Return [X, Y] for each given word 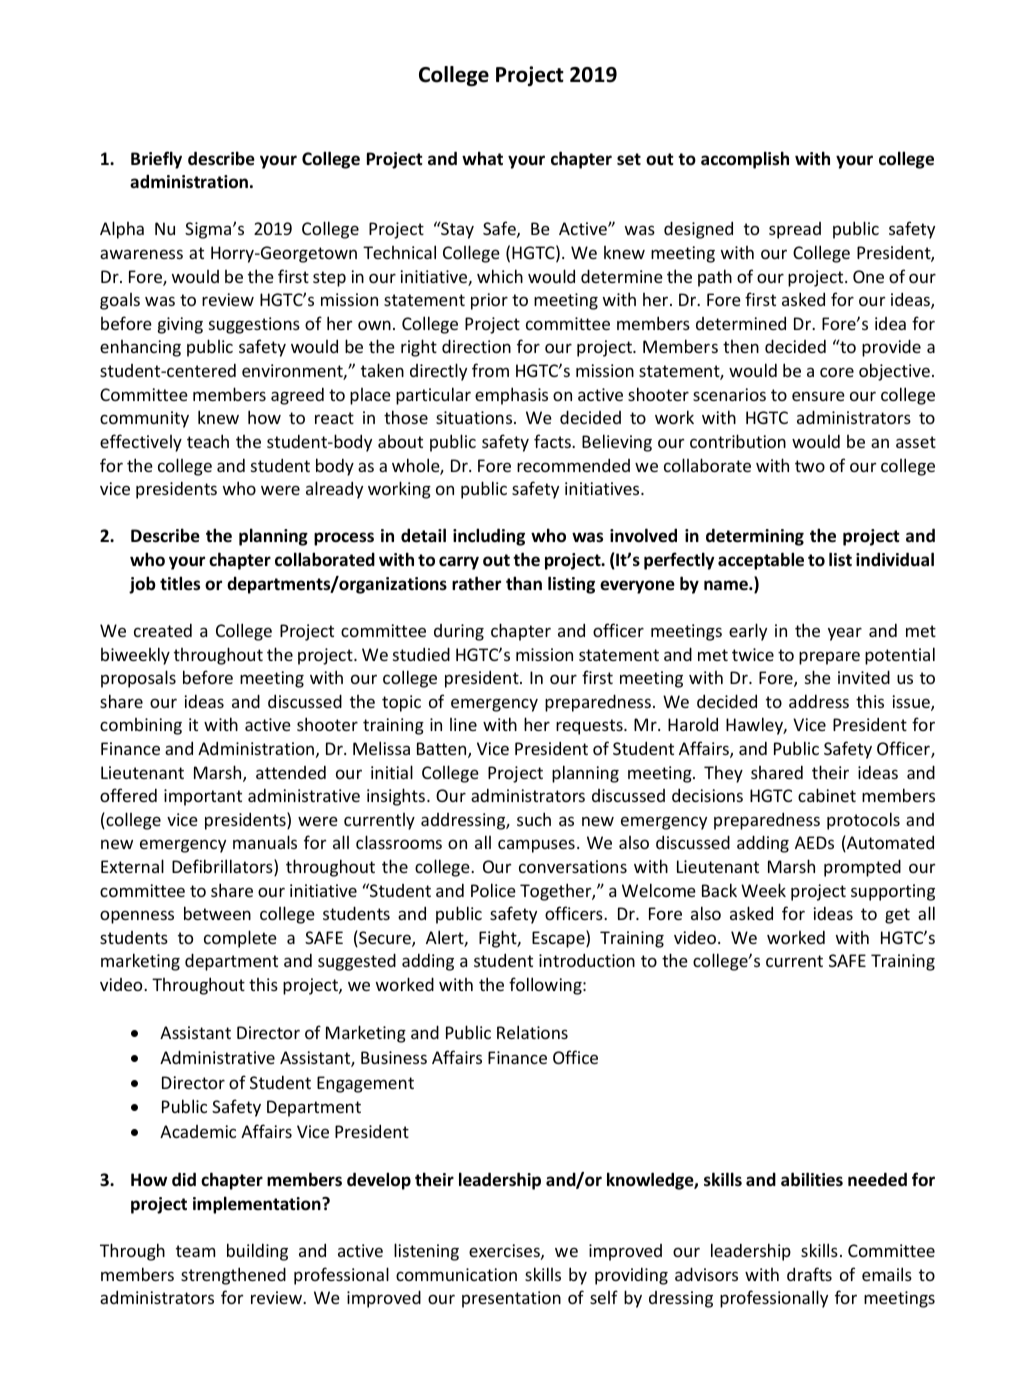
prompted [862, 868]
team [195, 1251]
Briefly [156, 160]
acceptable [761, 561]
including [489, 537]
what [482, 158]
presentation [511, 1299]
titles [180, 583]
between [217, 913]
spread [795, 230]
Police [493, 890]
